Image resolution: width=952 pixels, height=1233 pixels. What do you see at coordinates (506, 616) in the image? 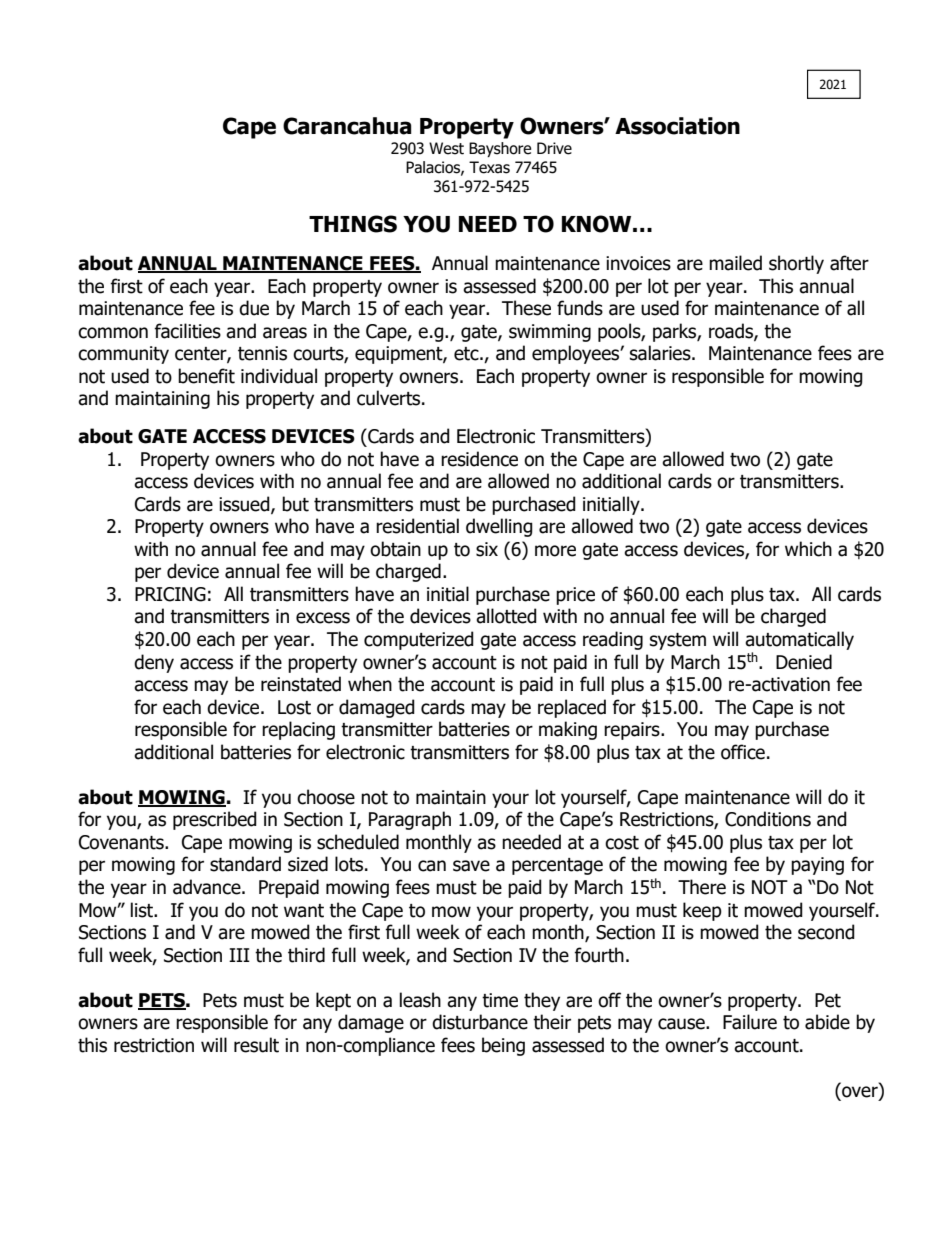
I see `allotted` at bounding box center [506, 616].
